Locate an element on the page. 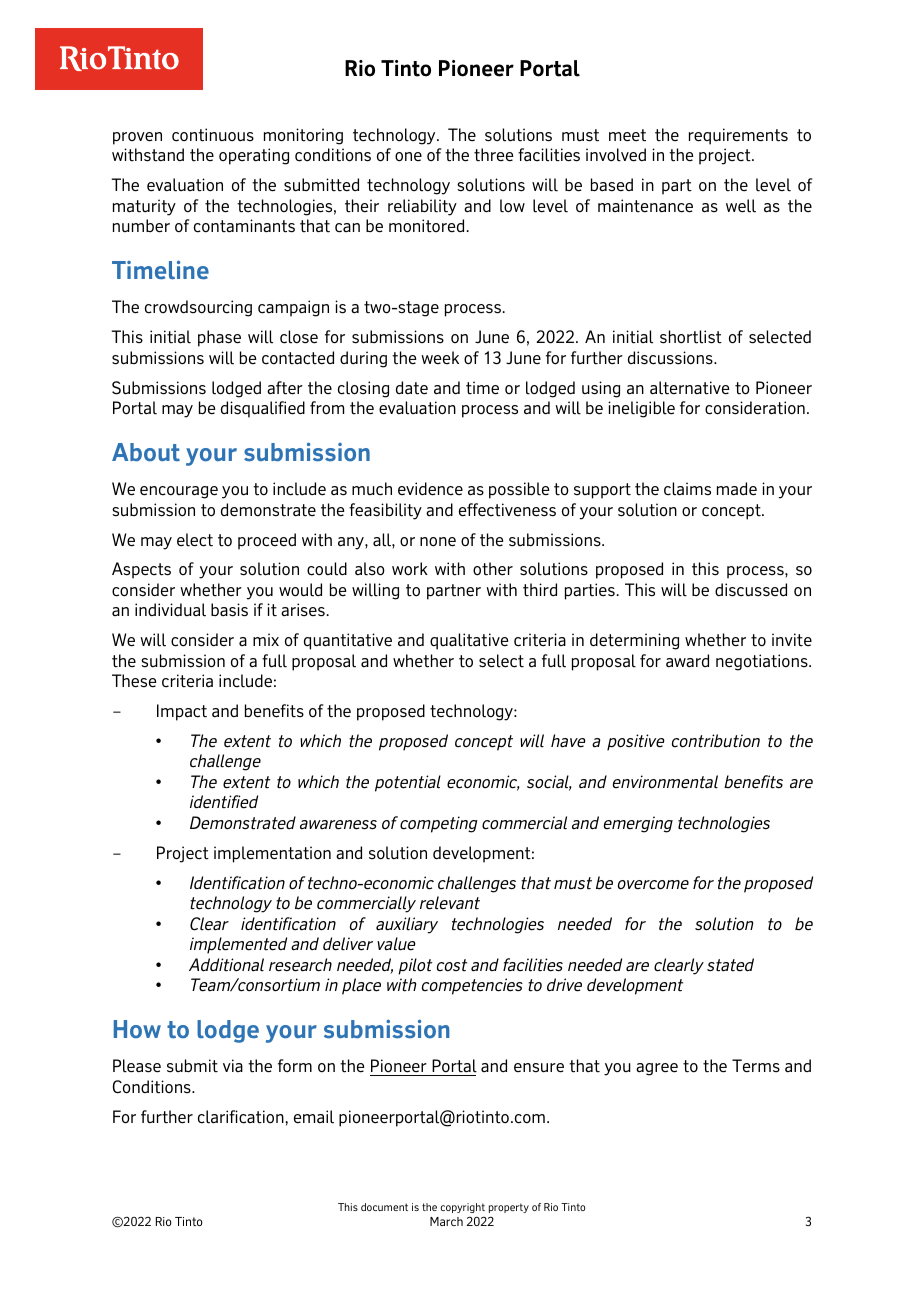  stated is located at coordinates (730, 965).
